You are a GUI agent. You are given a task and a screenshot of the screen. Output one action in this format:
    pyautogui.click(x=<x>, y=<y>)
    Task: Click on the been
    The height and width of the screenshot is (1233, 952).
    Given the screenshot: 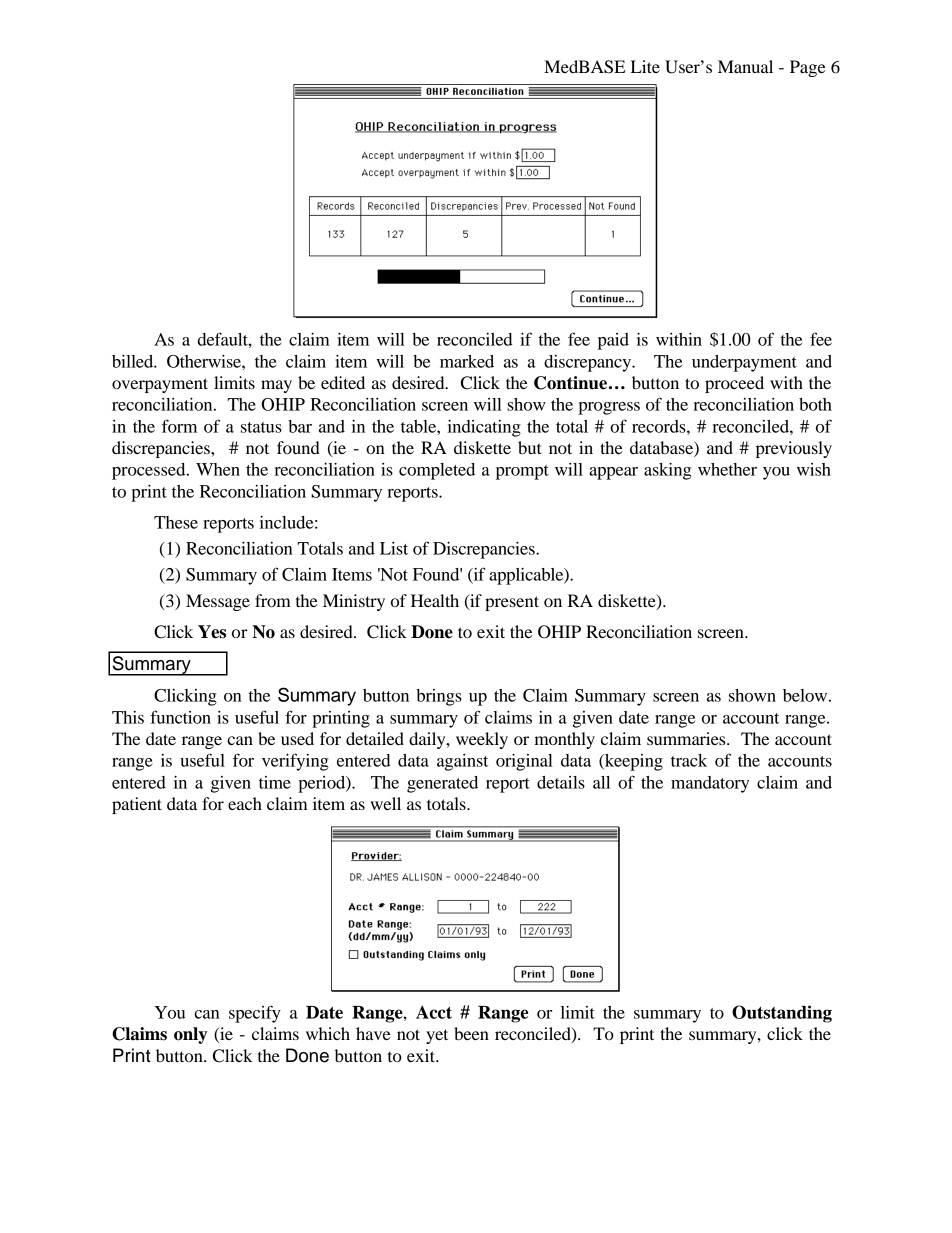 What is the action you would take?
    pyautogui.click(x=471, y=1033)
